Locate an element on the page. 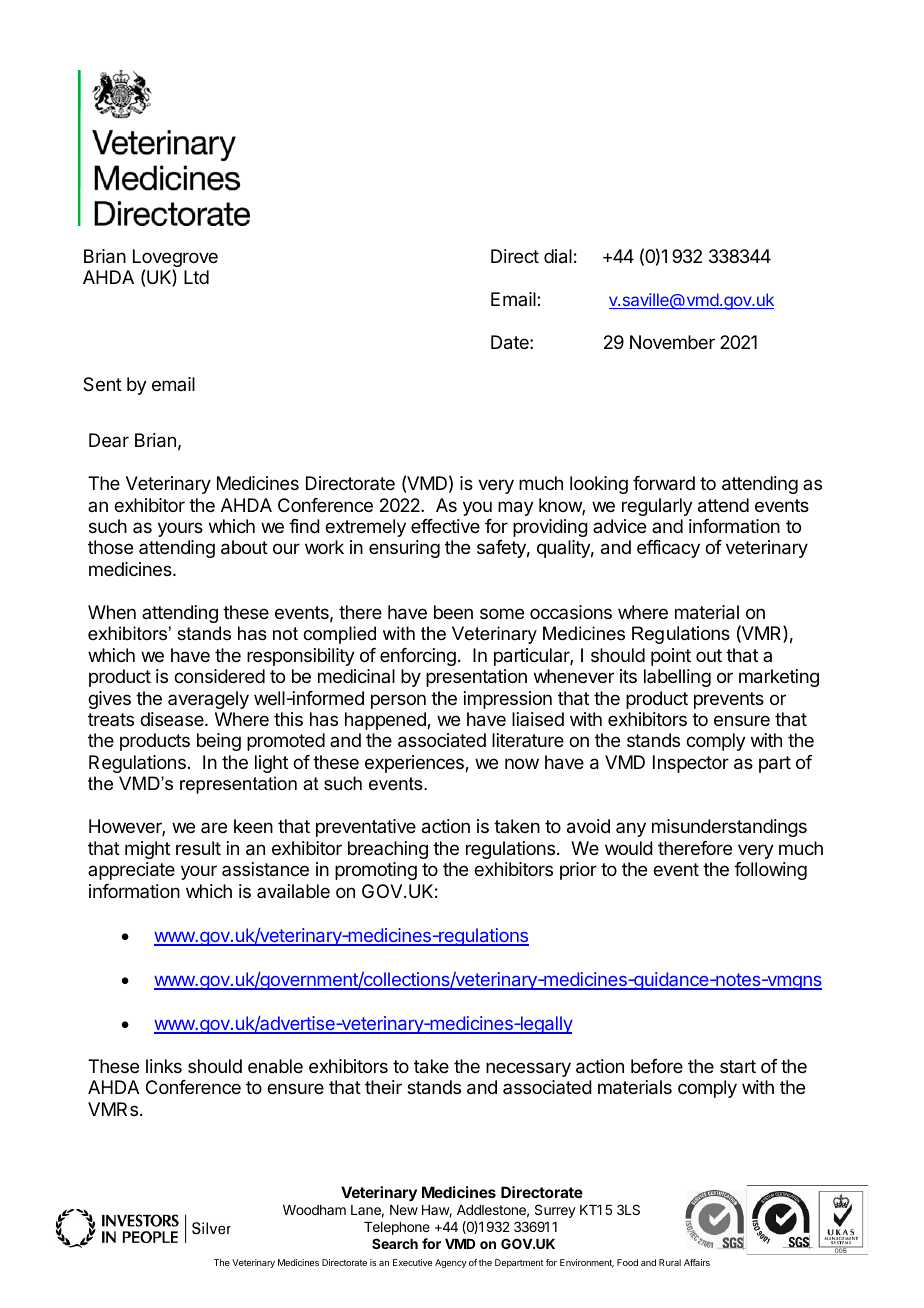  being is located at coordinates (219, 742).
